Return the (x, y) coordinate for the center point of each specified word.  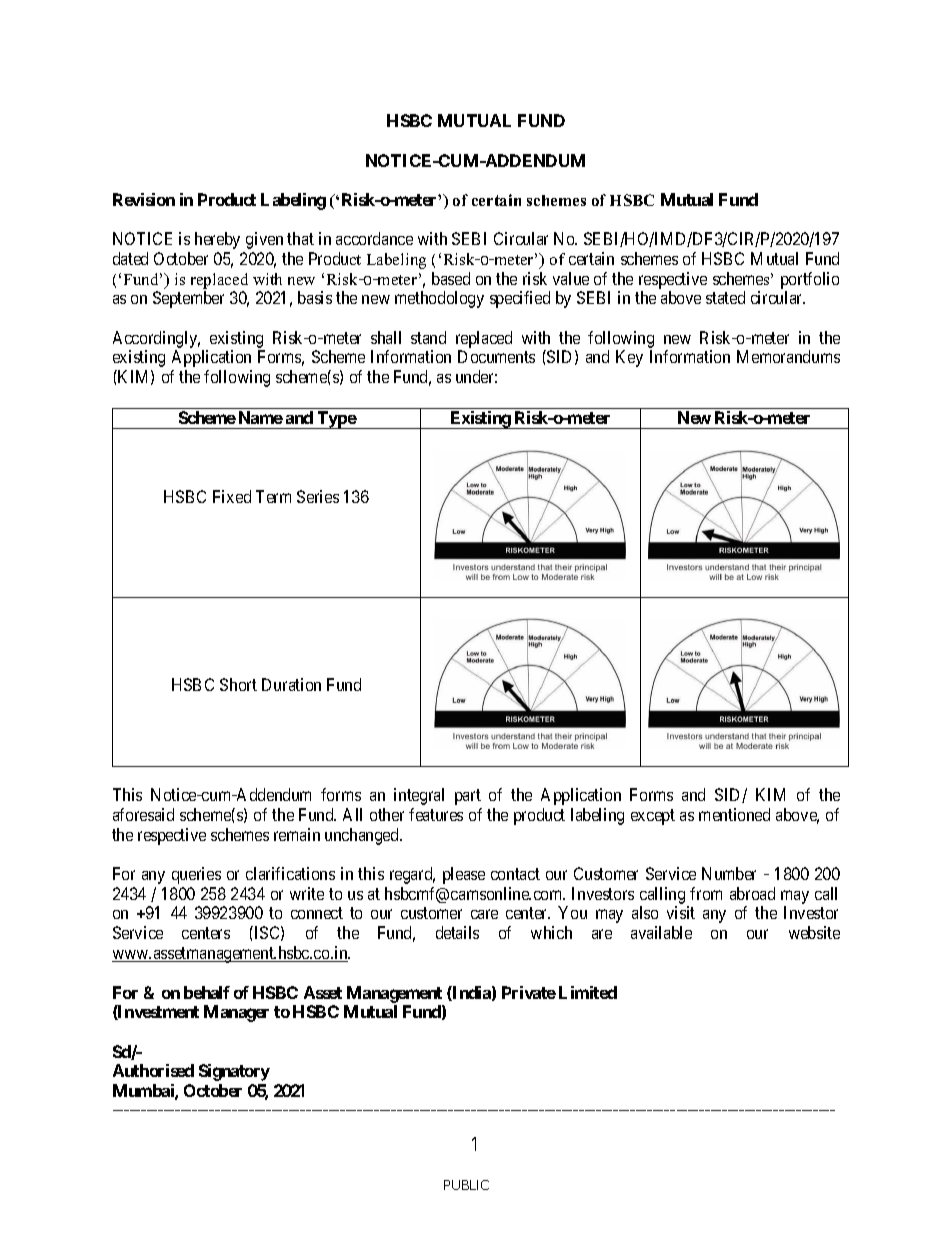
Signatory (234, 1072)
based (451, 278)
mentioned (734, 814)
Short (238, 684)
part (468, 797)
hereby (217, 240)
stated (725, 297)
